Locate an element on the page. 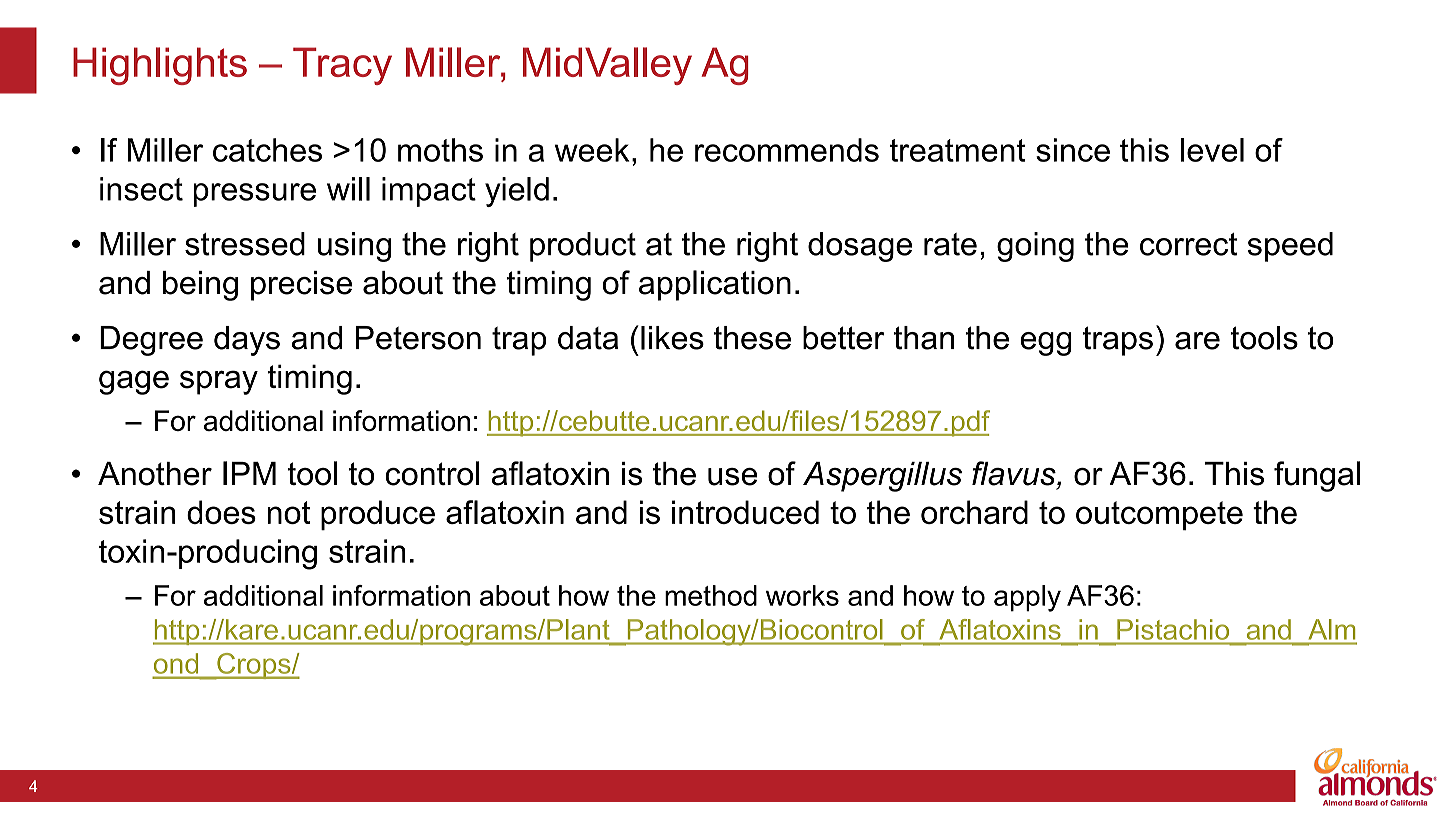  apply is located at coordinates (1027, 598).
